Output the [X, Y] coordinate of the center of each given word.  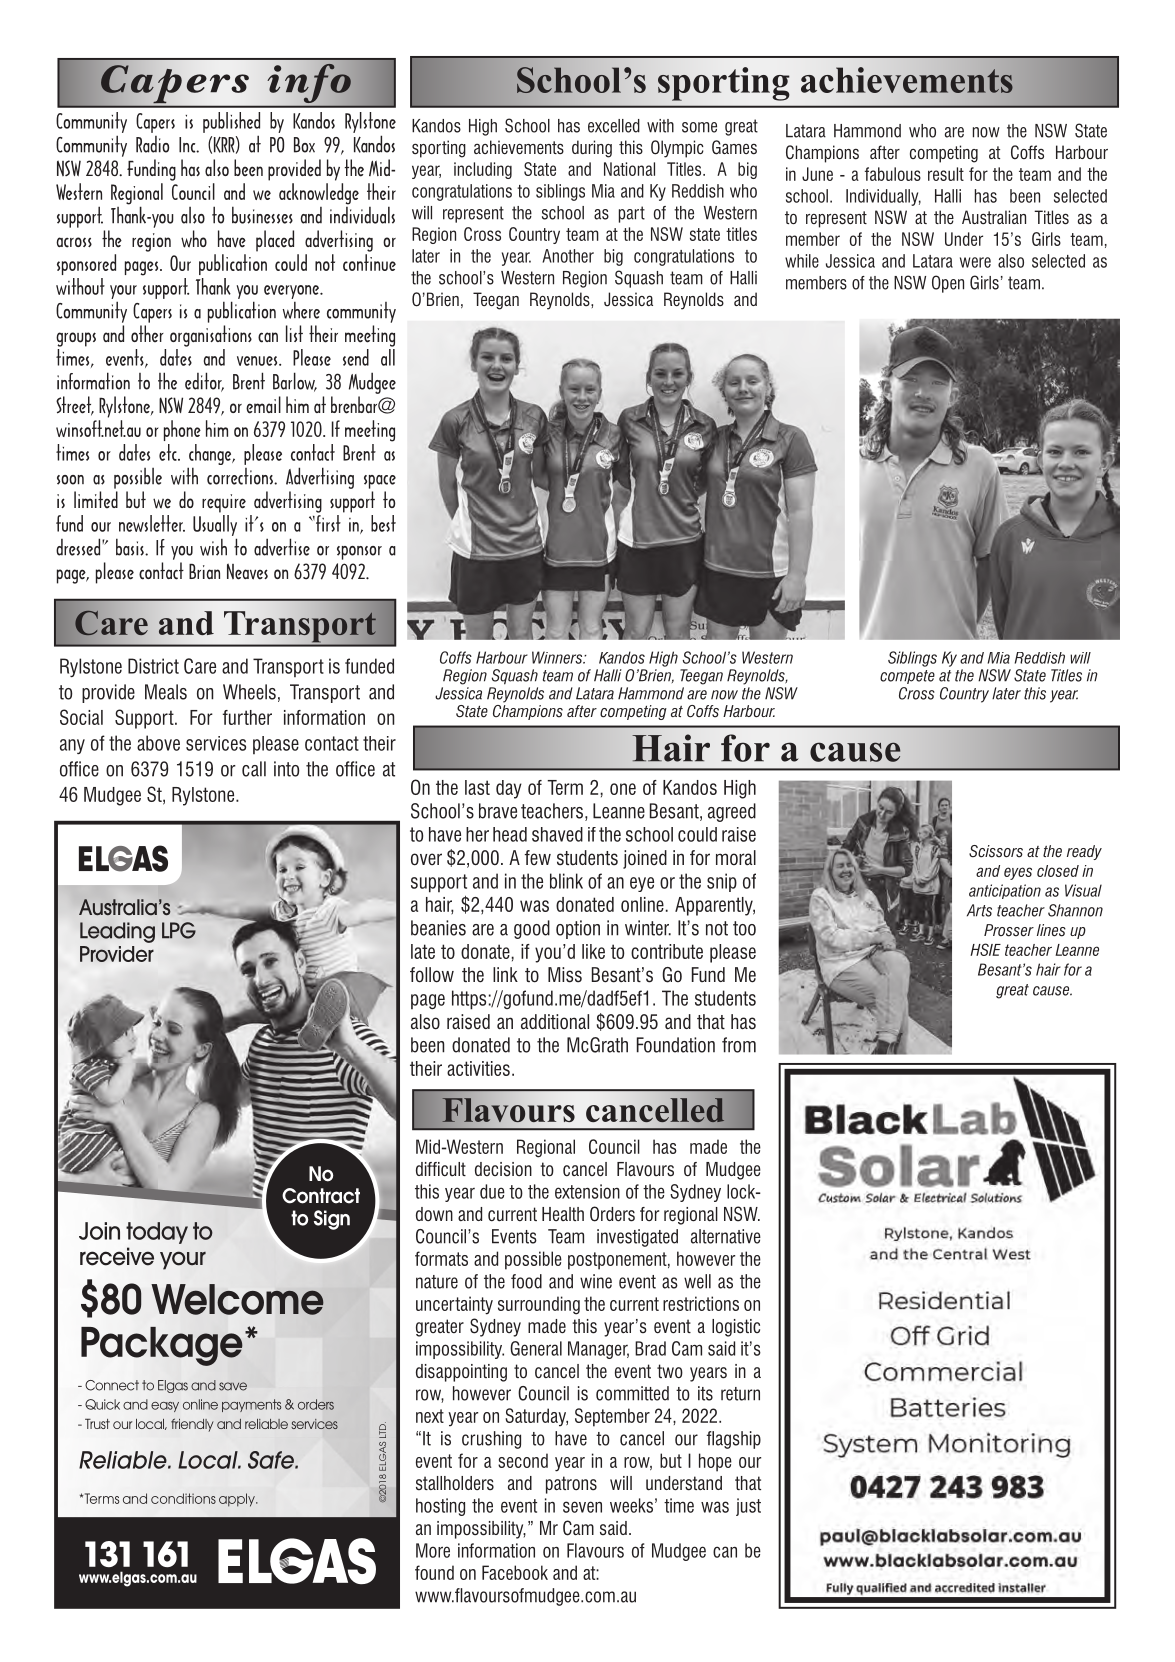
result [946, 174]
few [538, 857]
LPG [179, 930]
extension [587, 1191]
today [157, 1233]
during [592, 149]
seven [582, 1507]
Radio [152, 144]
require [224, 503]
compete [907, 677]
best [383, 523]
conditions [183, 1498]
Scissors [996, 851]
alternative [726, 1236]
